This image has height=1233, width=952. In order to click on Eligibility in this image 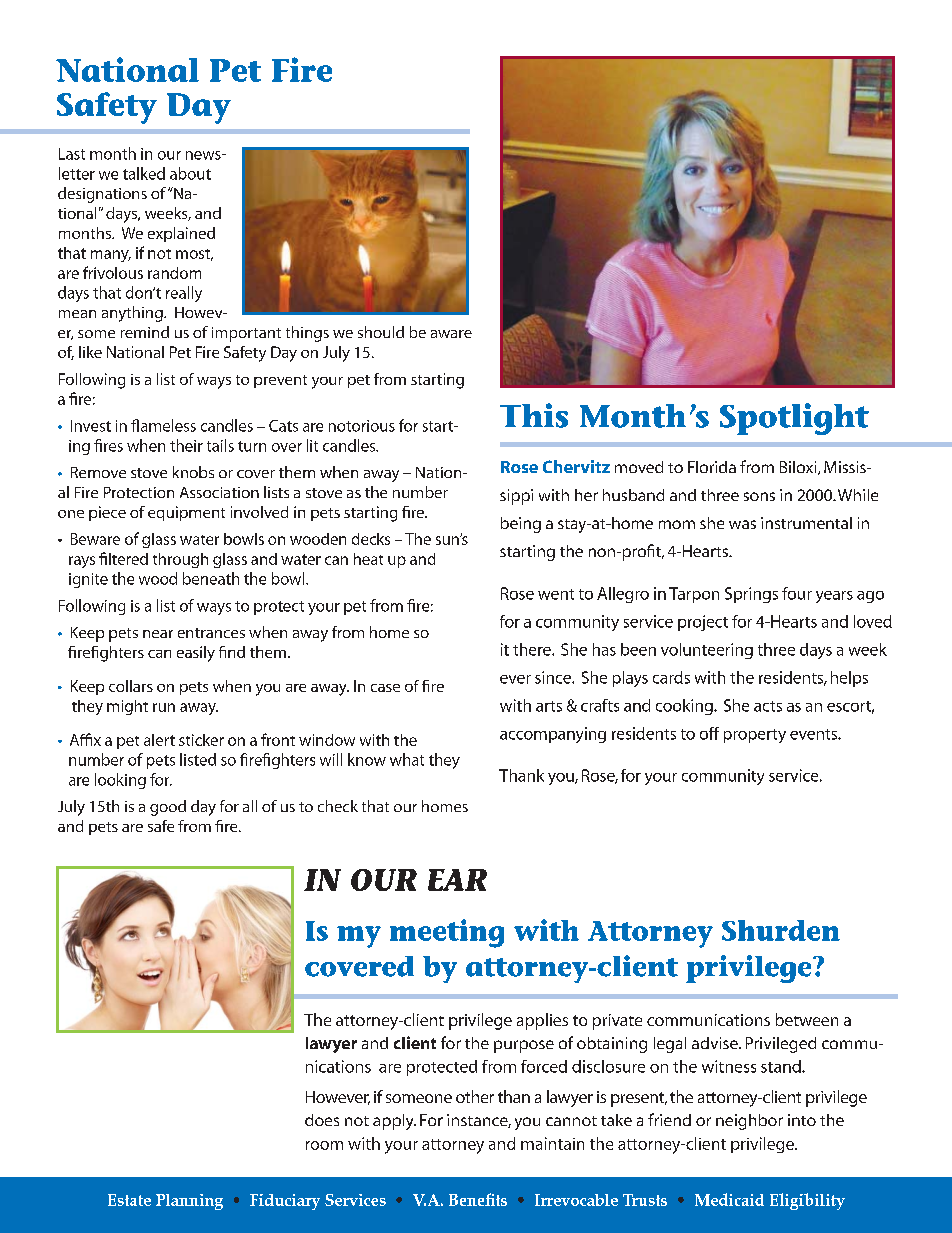, I will do `click(807, 1201)`.
